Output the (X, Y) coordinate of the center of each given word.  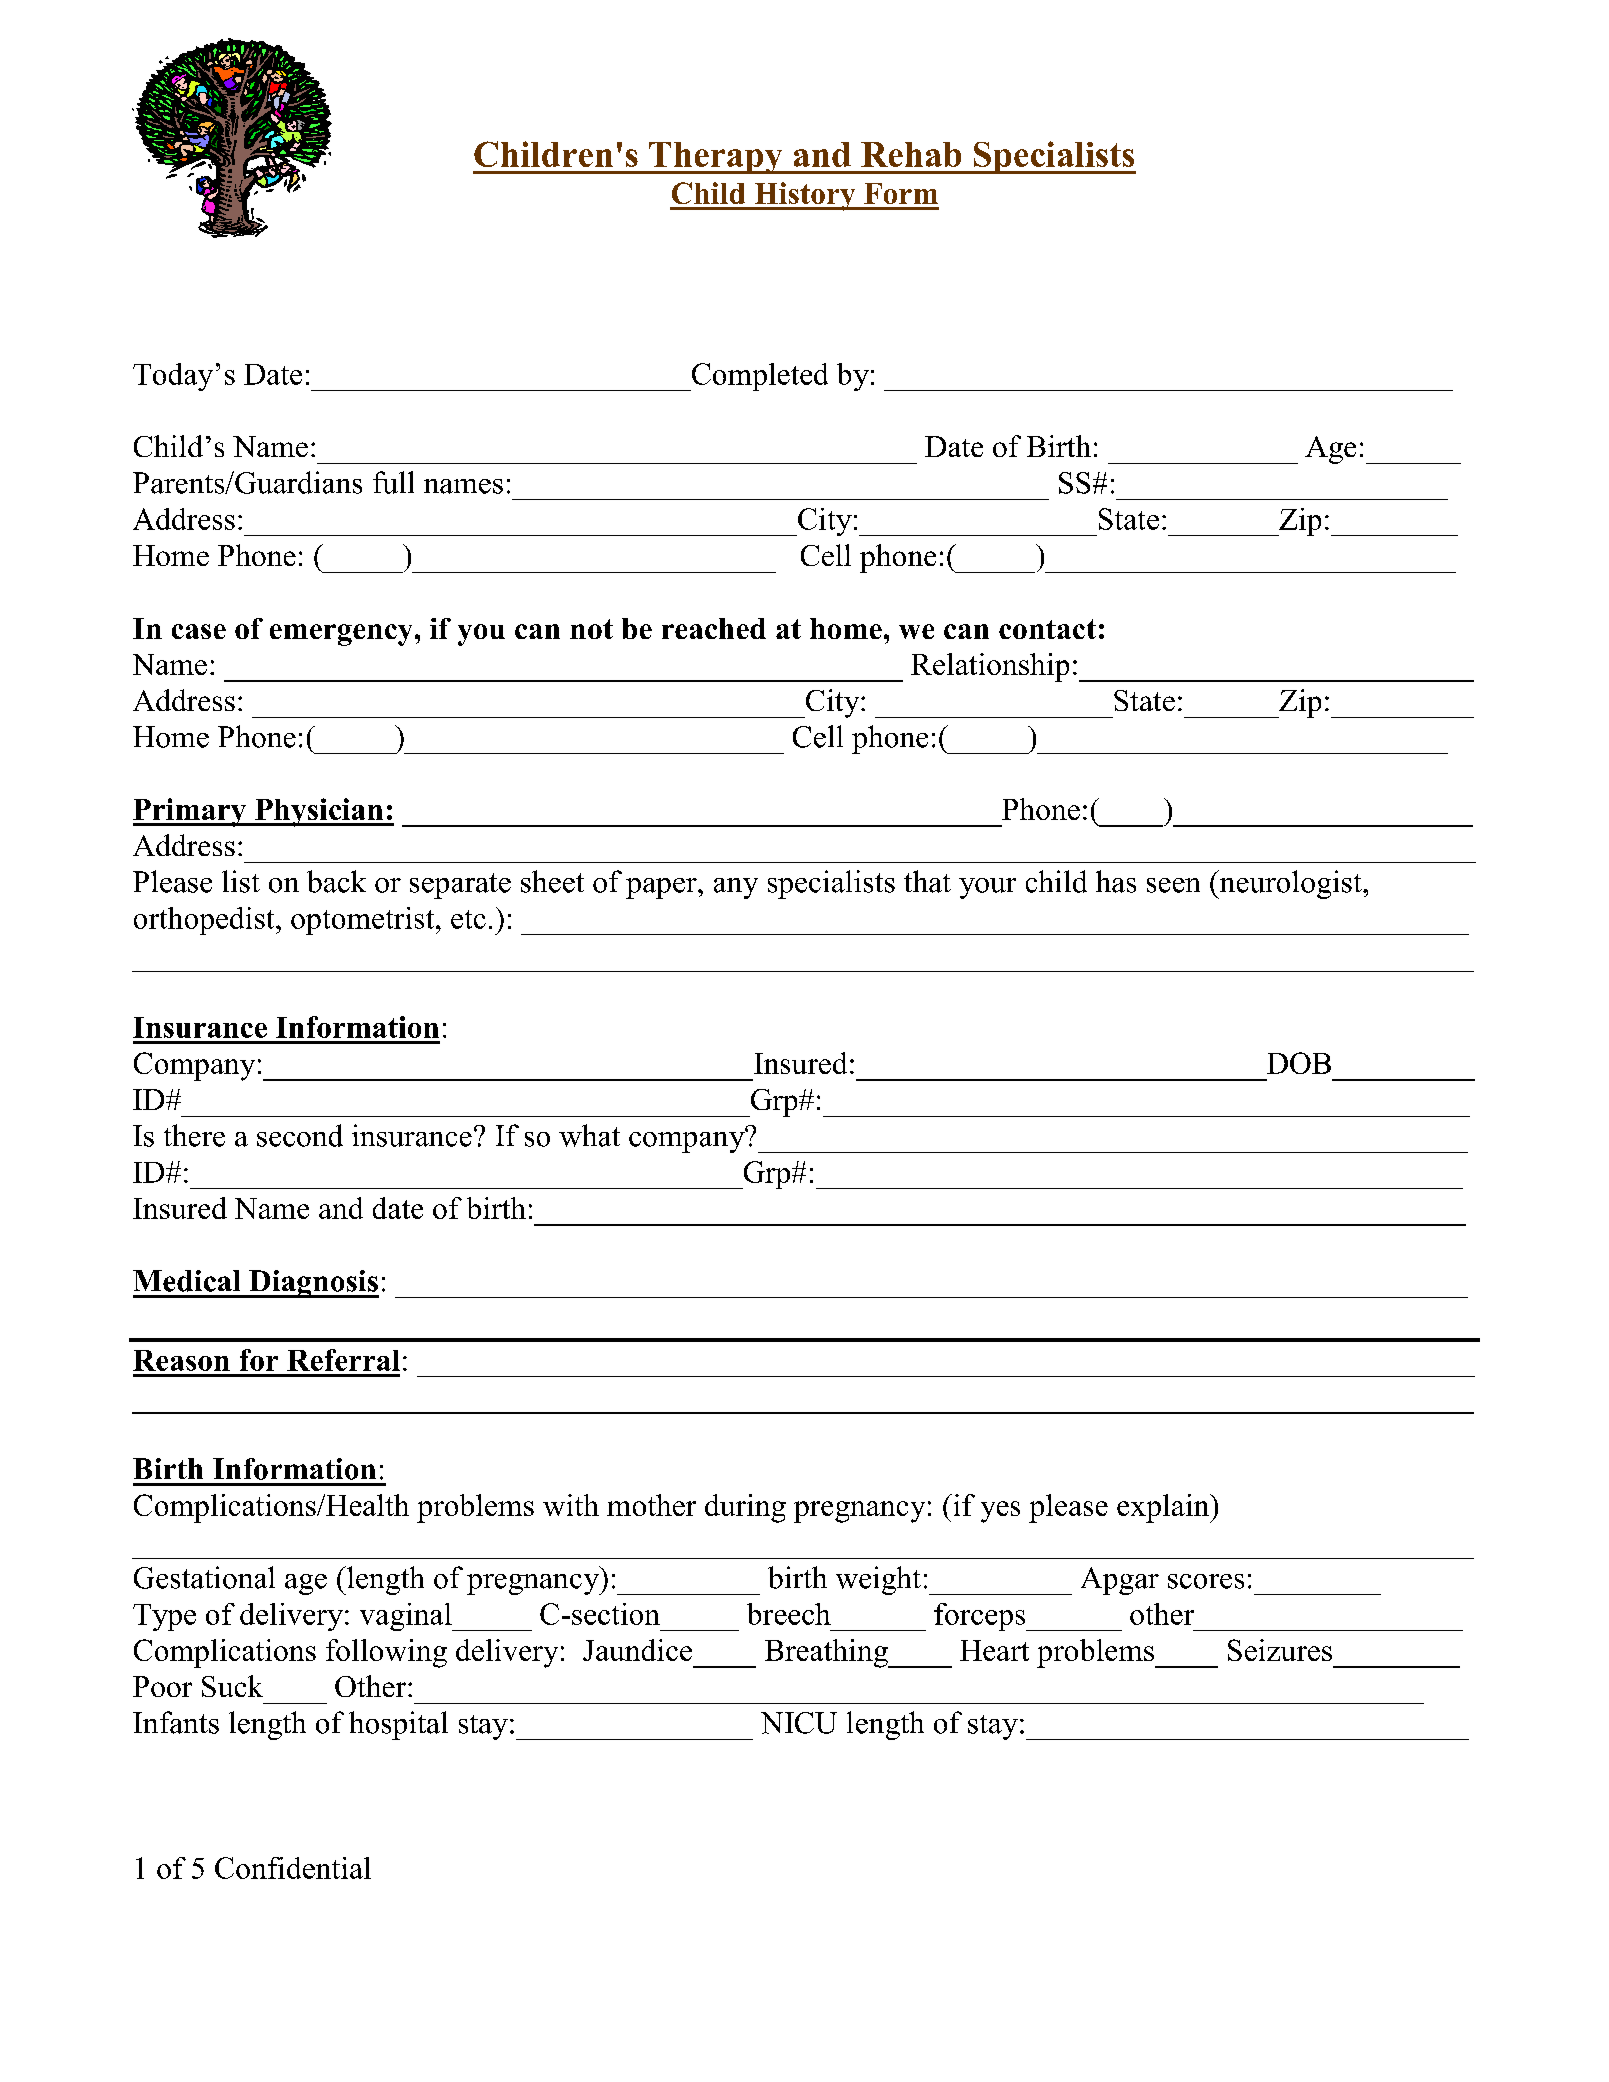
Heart (994, 1650)
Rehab (911, 154)
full (393, 482)
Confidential (293, 1868)
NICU (799, 1723)
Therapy (716, 158)
